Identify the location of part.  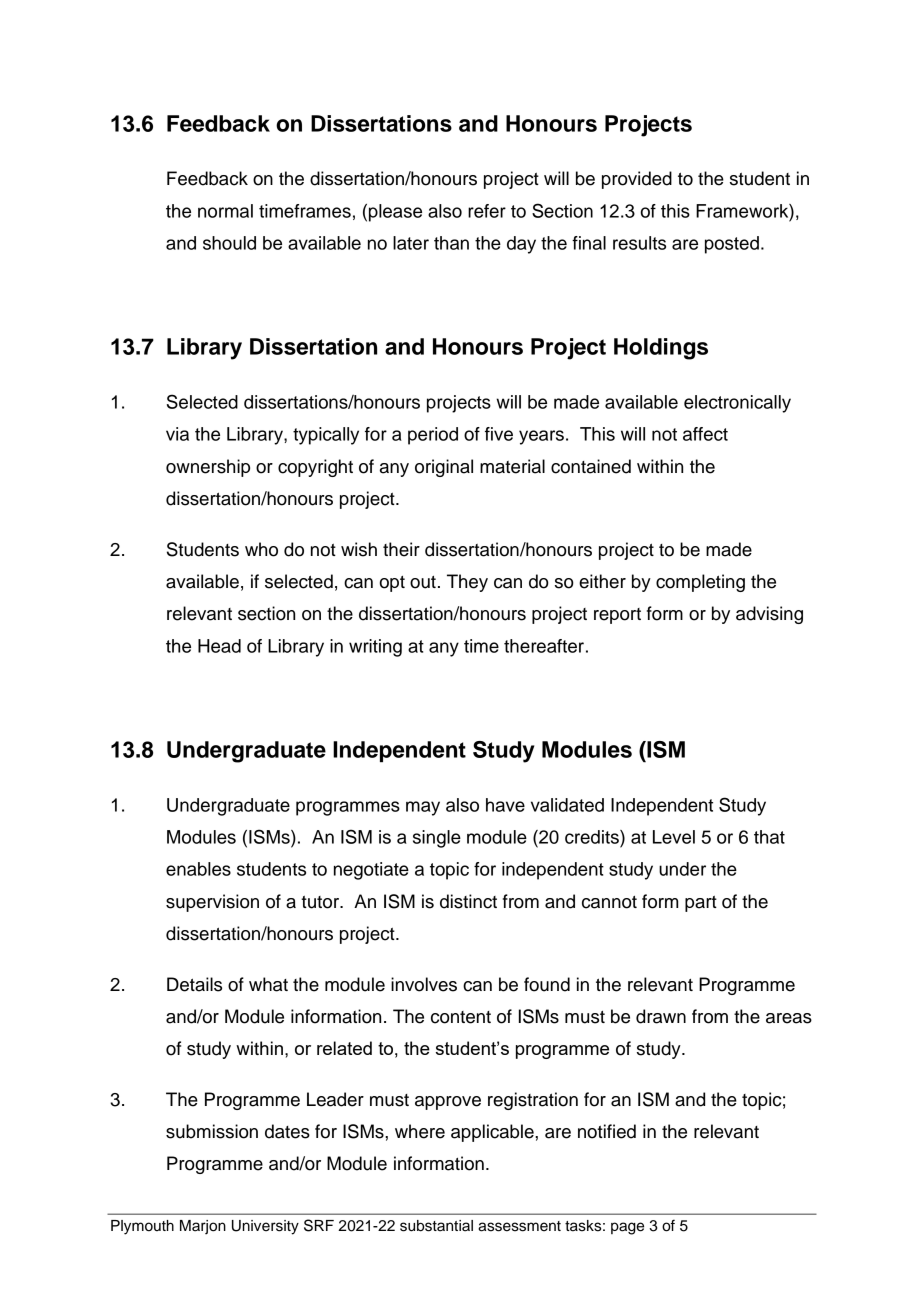
(701, 904).
